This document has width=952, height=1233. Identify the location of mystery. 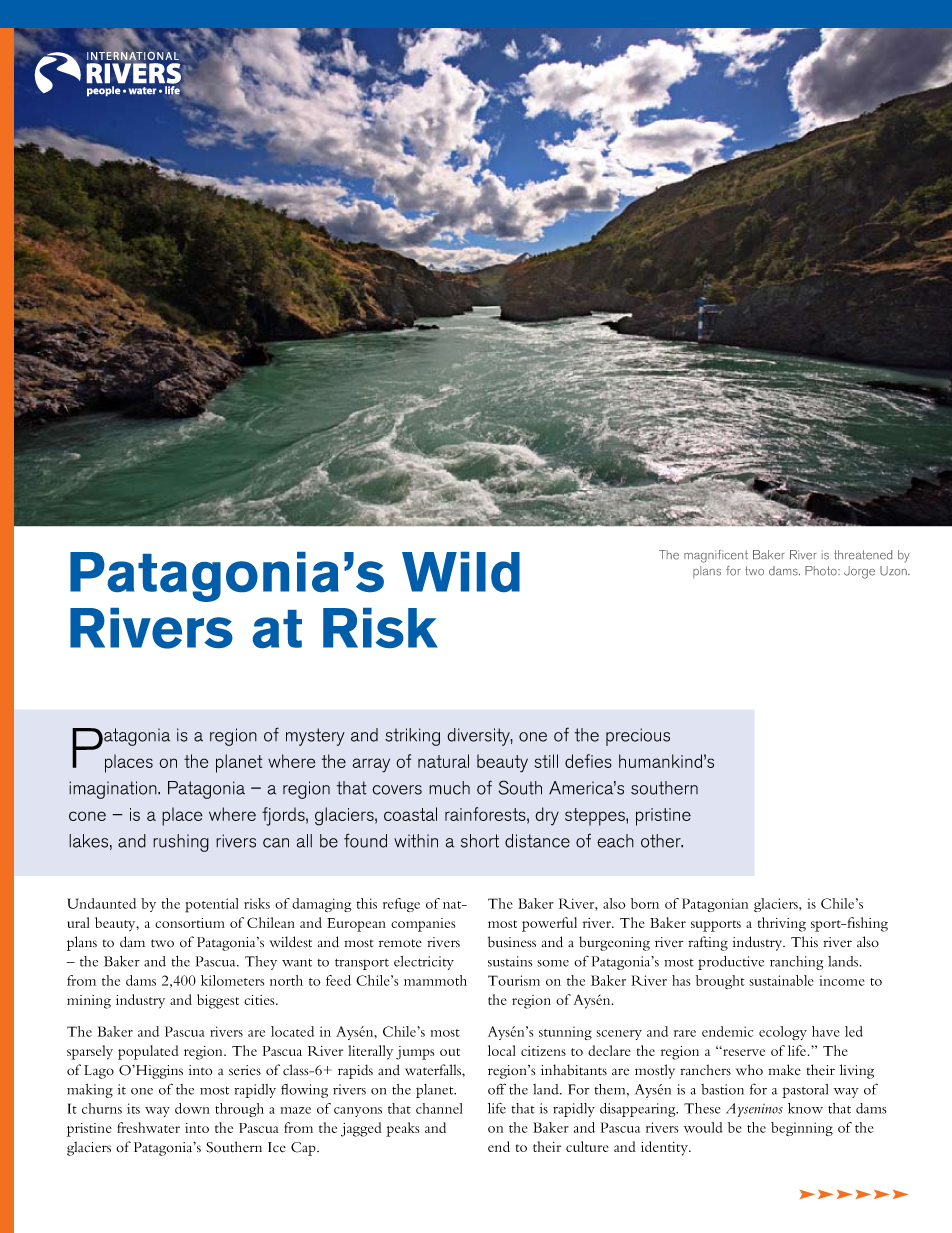
(315, 737).
